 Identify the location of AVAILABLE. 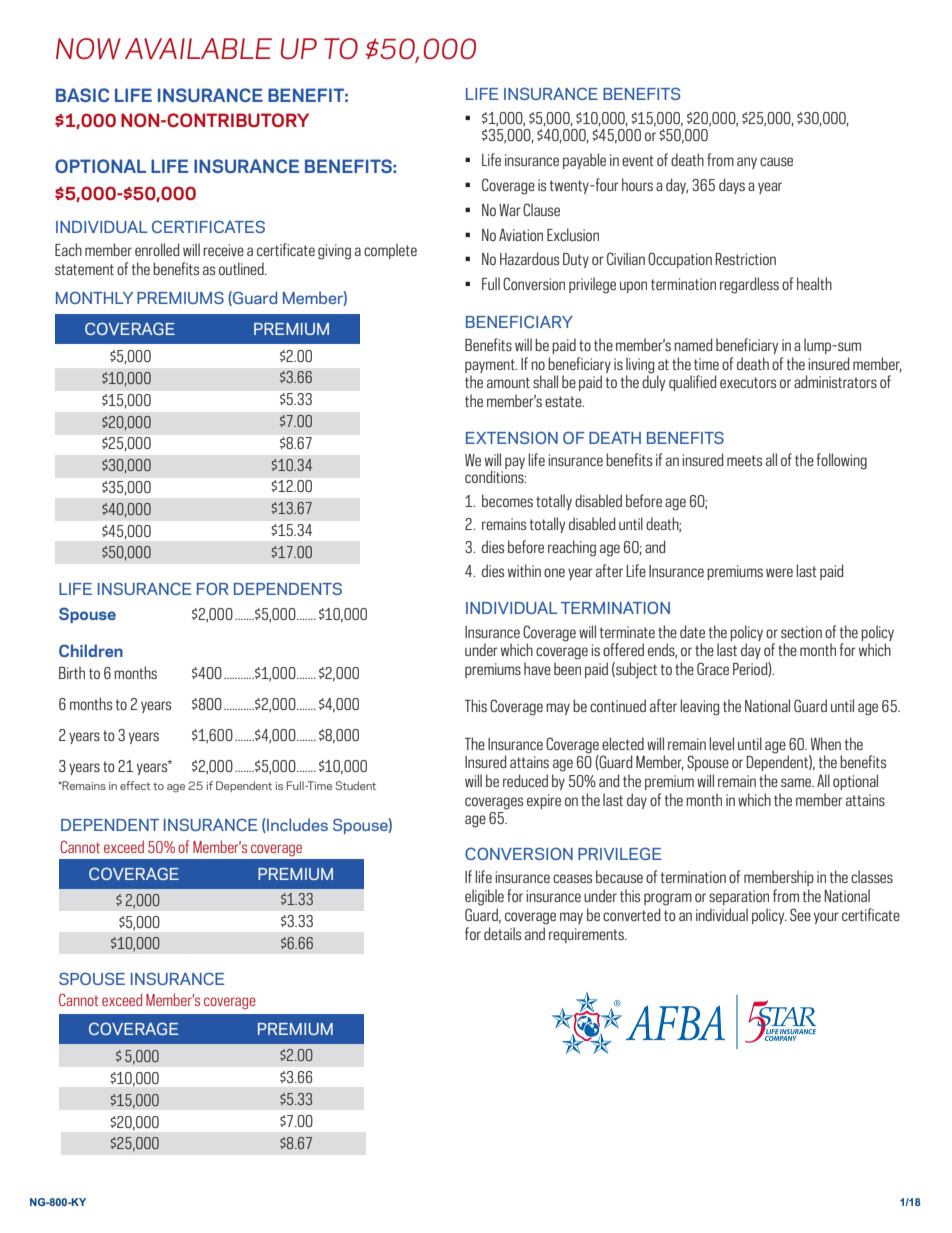
(198, 49).
